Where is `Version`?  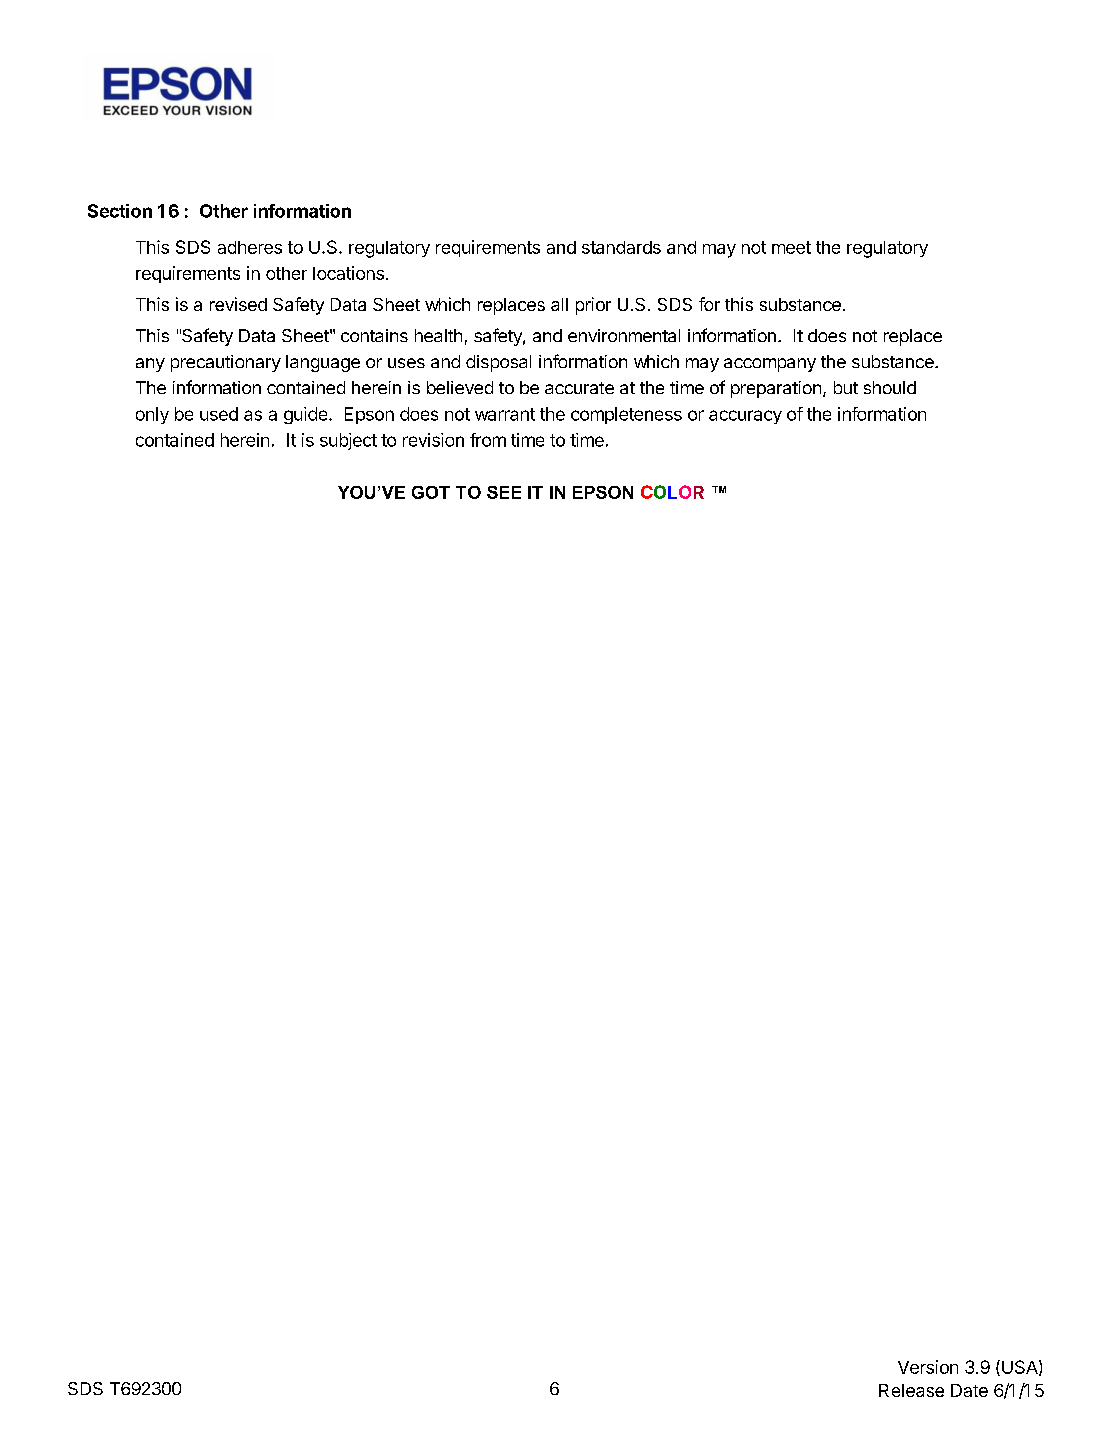
Version is located at coordinates (928, 1367).
